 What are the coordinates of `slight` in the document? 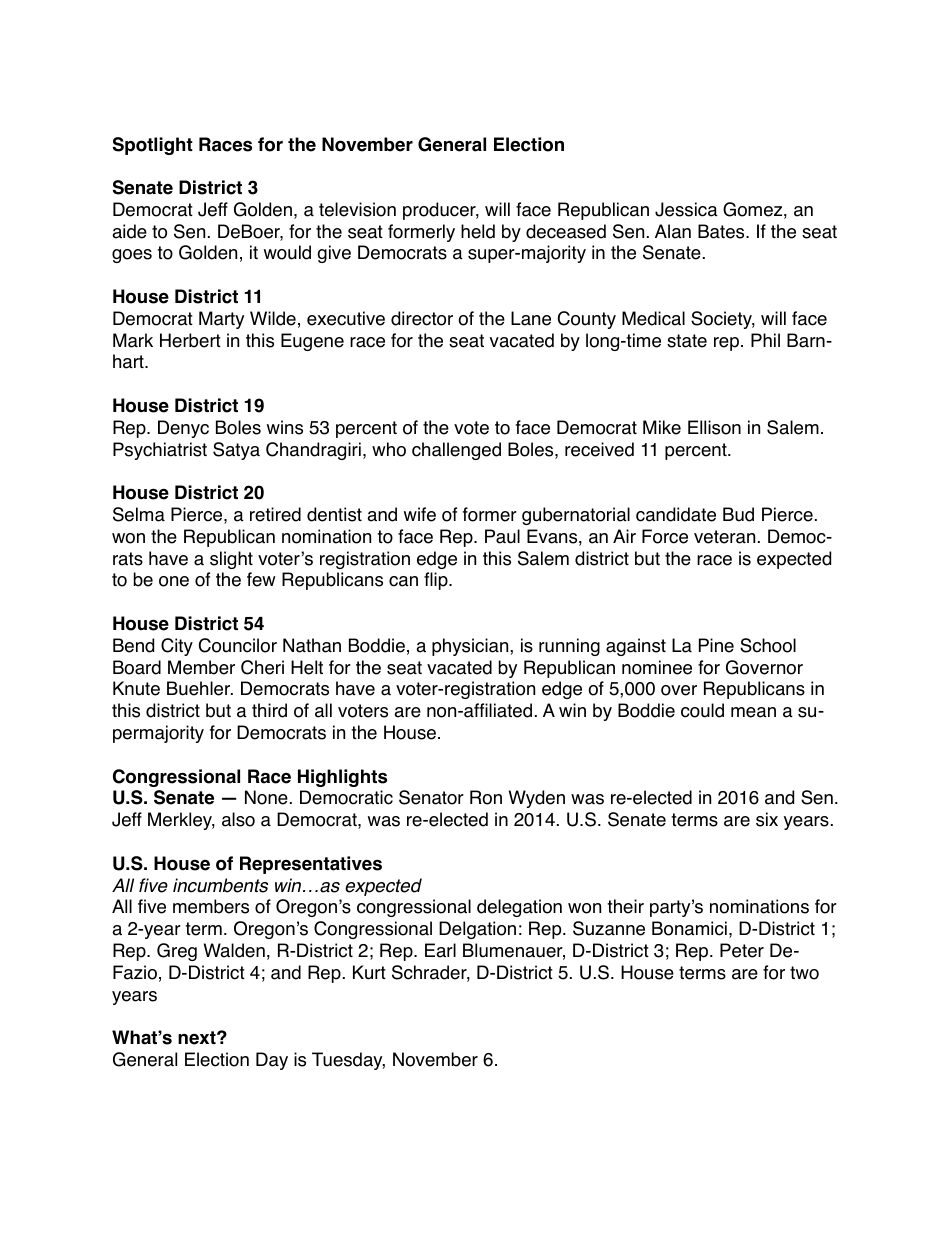 It's located at (231, 560).
